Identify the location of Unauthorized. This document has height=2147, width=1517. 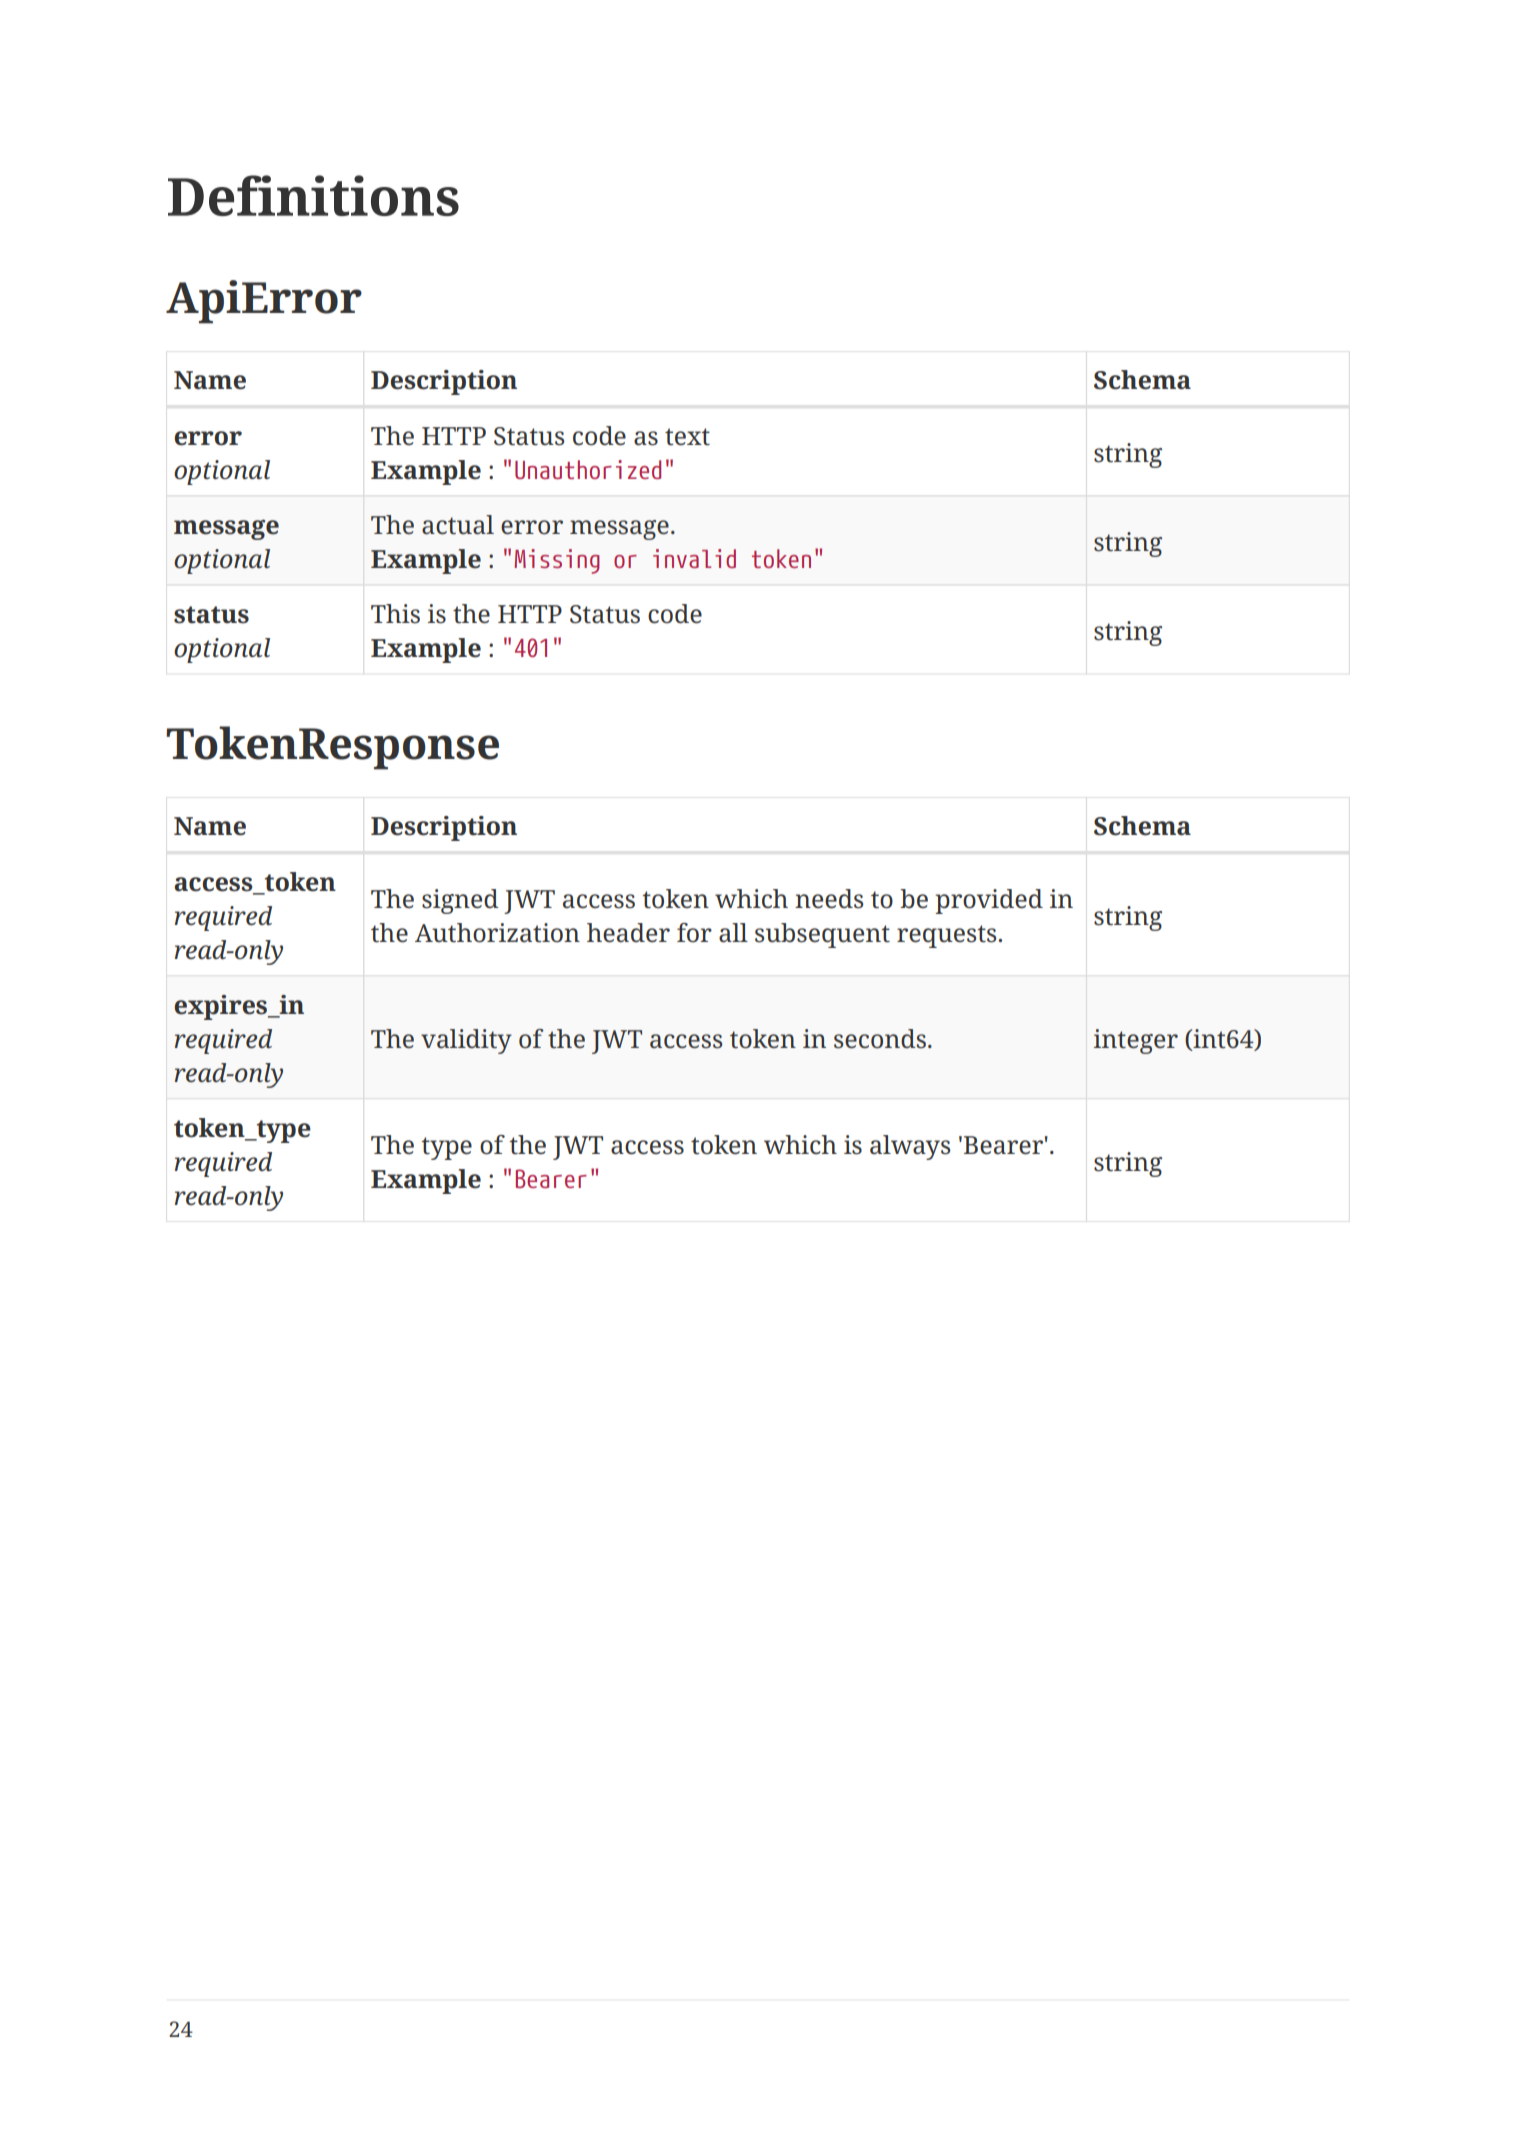
(588, 469).
